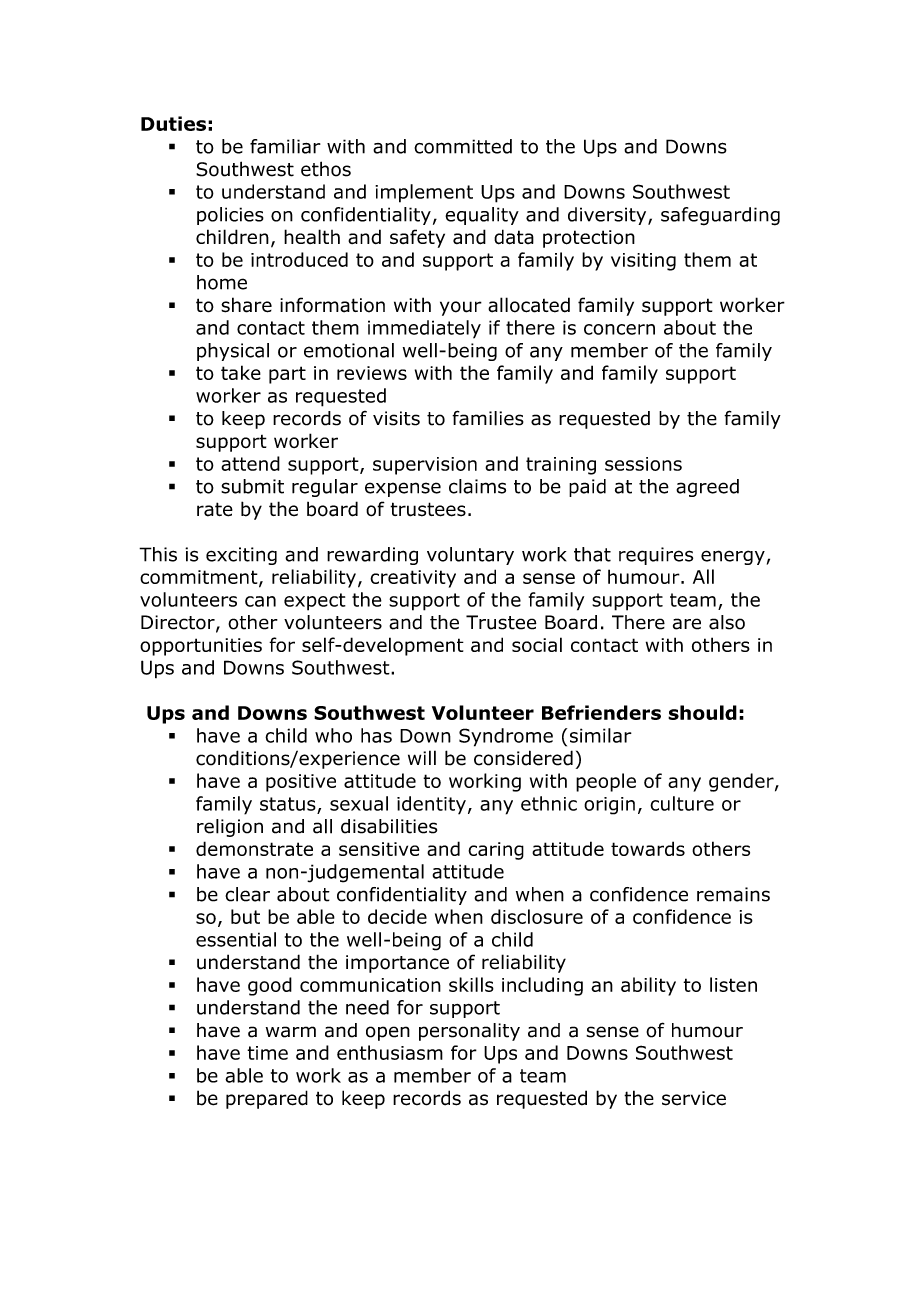 This screenshot has height=1308, width=924. What do you see at coordinates (267, 1053) in the screenshot?
I see `time` at bounding box center [267, 1053].
